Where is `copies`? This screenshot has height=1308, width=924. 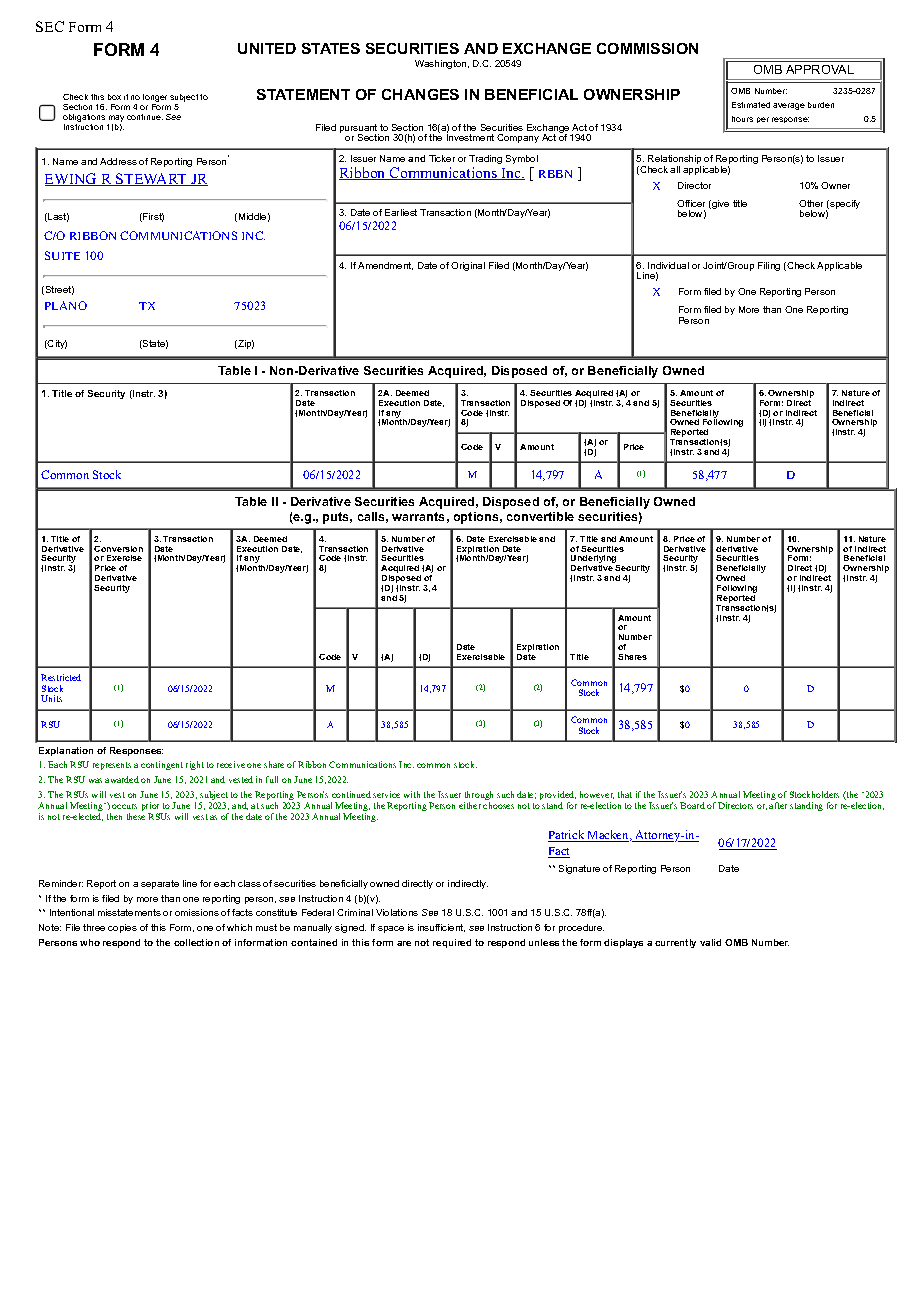 copies is located at coordinates (122, 928).
